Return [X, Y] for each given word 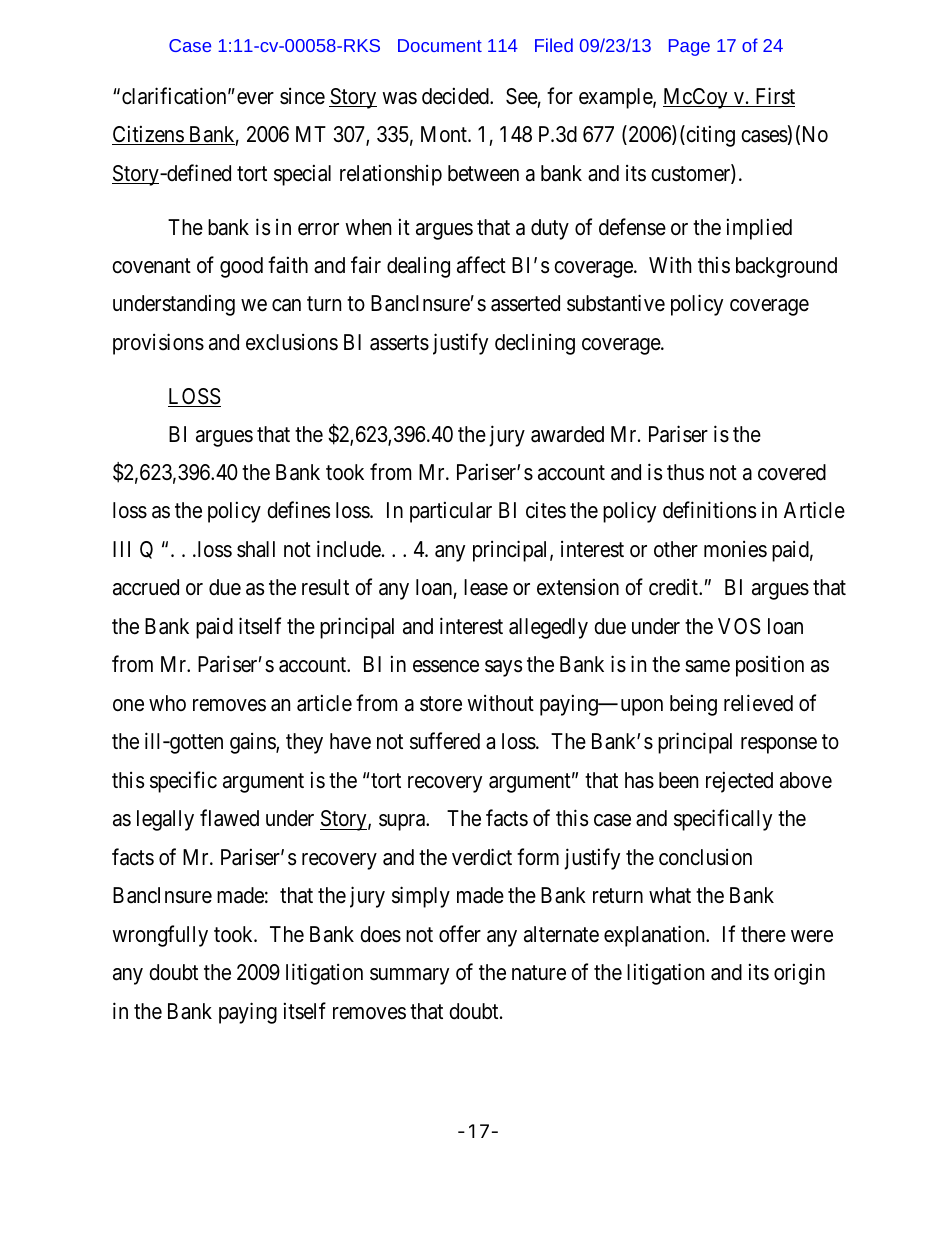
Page [689, 47]
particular [451, 512]
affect [481, 265]
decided [456, 96]
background [786, 267]
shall [256, 549]
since [302, 96]
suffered [445, 741]
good [241, 267]
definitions [709, 510]
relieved [758, 703]
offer [460, 934]
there [763, 934]
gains [253, 743]
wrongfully [160, 936]
